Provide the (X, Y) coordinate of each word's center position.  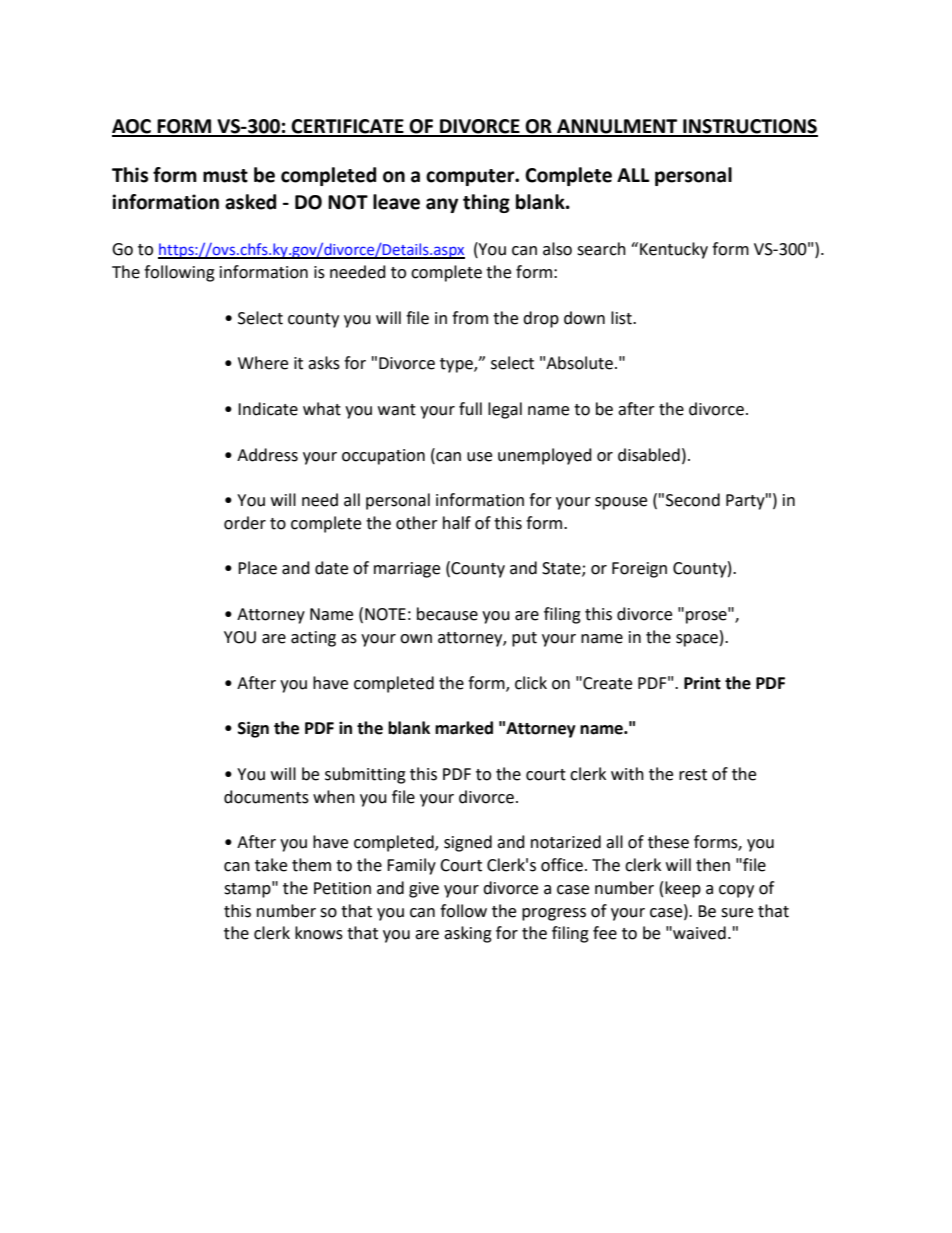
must (225, 176)
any (442, 205)
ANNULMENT (617, 127)
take (271, 865)
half (457, 523)
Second (693, 500)
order (245, 523)
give (424, 890)
